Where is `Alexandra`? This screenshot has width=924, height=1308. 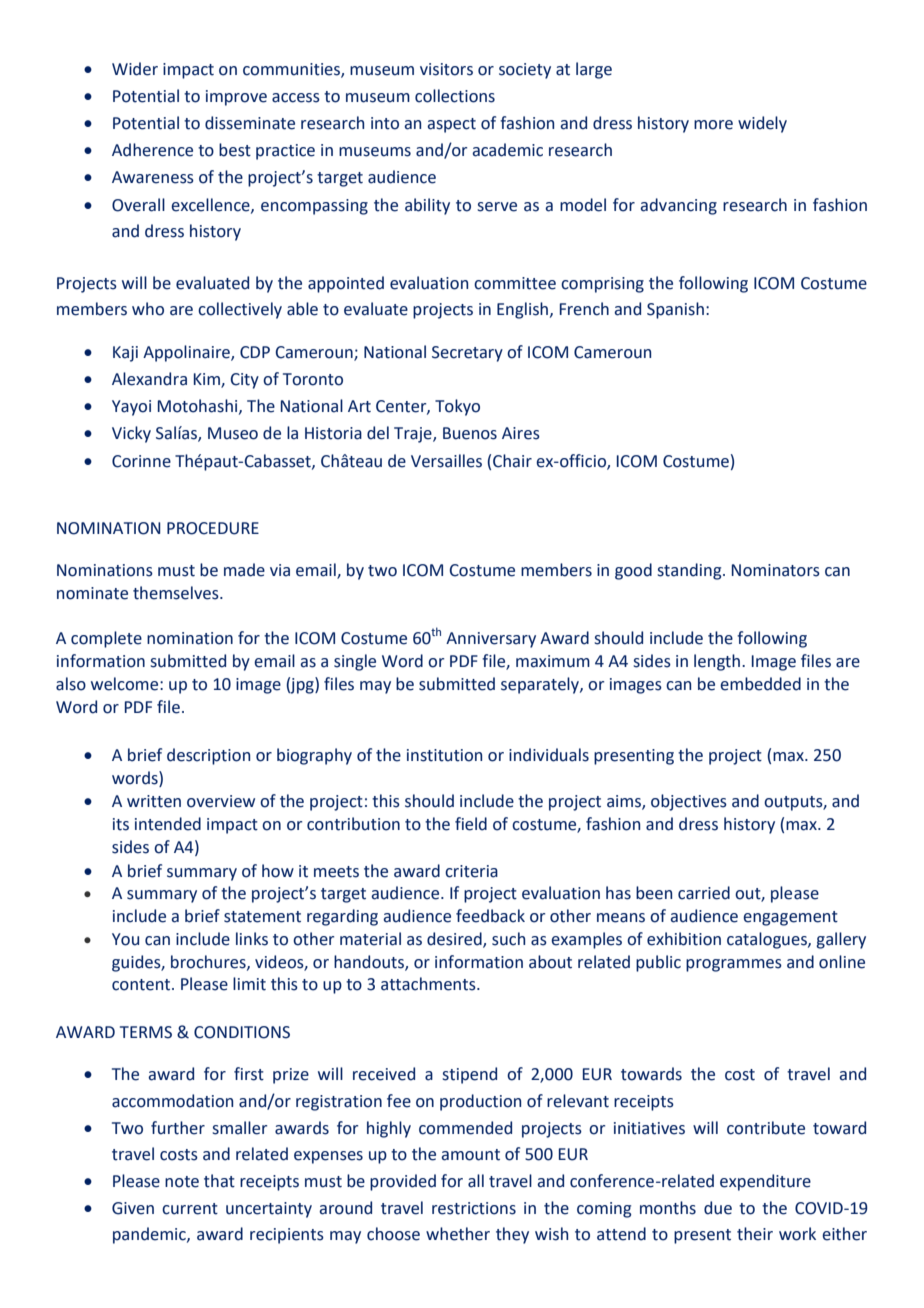
Alexandra is located at coordinates (149, 379).
